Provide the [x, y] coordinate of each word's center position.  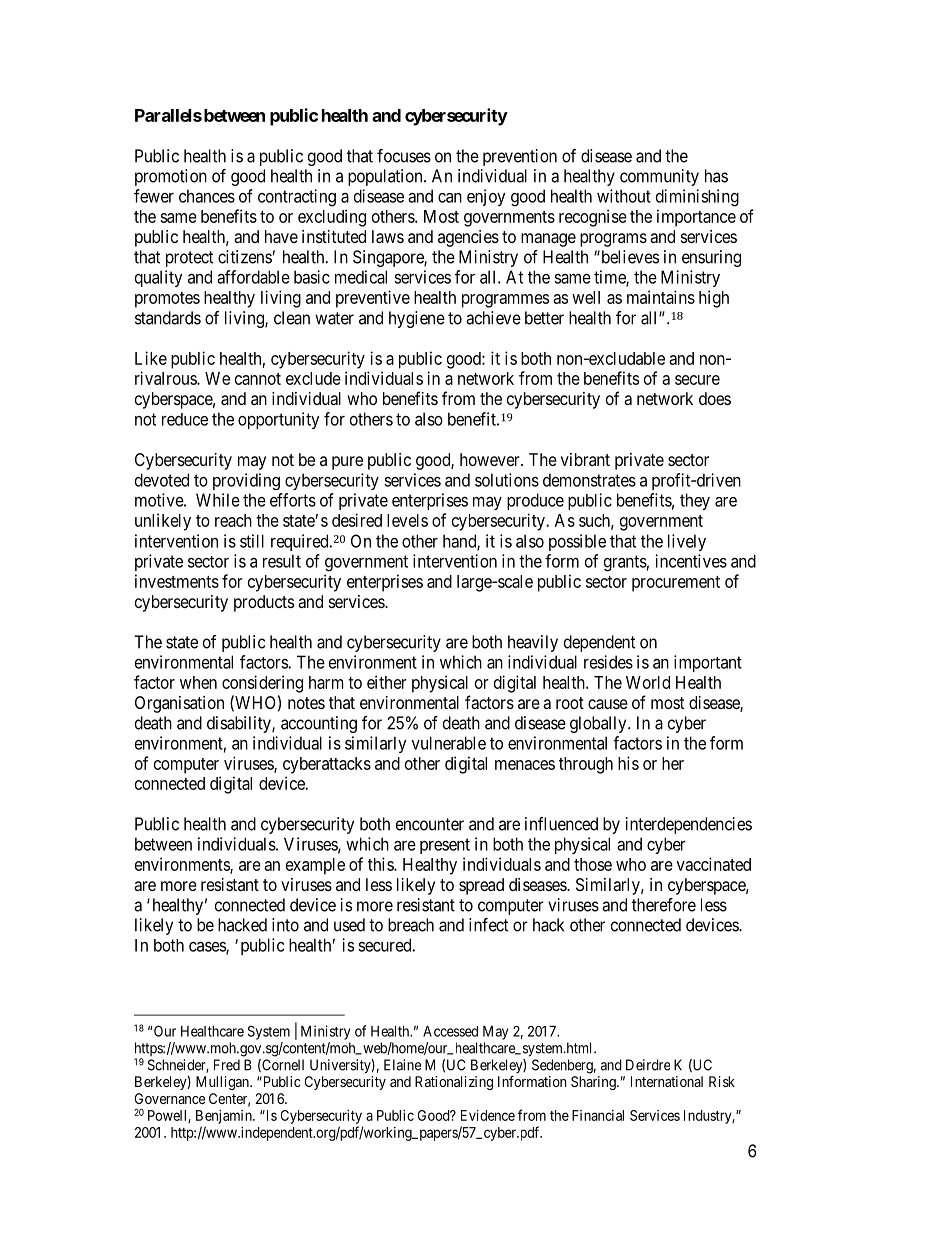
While [218, 500]
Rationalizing [454, 1083]
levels [407, 520]
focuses [404, 156]
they [695, 501]
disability [240, 724]
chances [207, 196]
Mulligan [223, 1083]
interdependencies [689, 825]
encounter [430, 824]
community [659, 177]
